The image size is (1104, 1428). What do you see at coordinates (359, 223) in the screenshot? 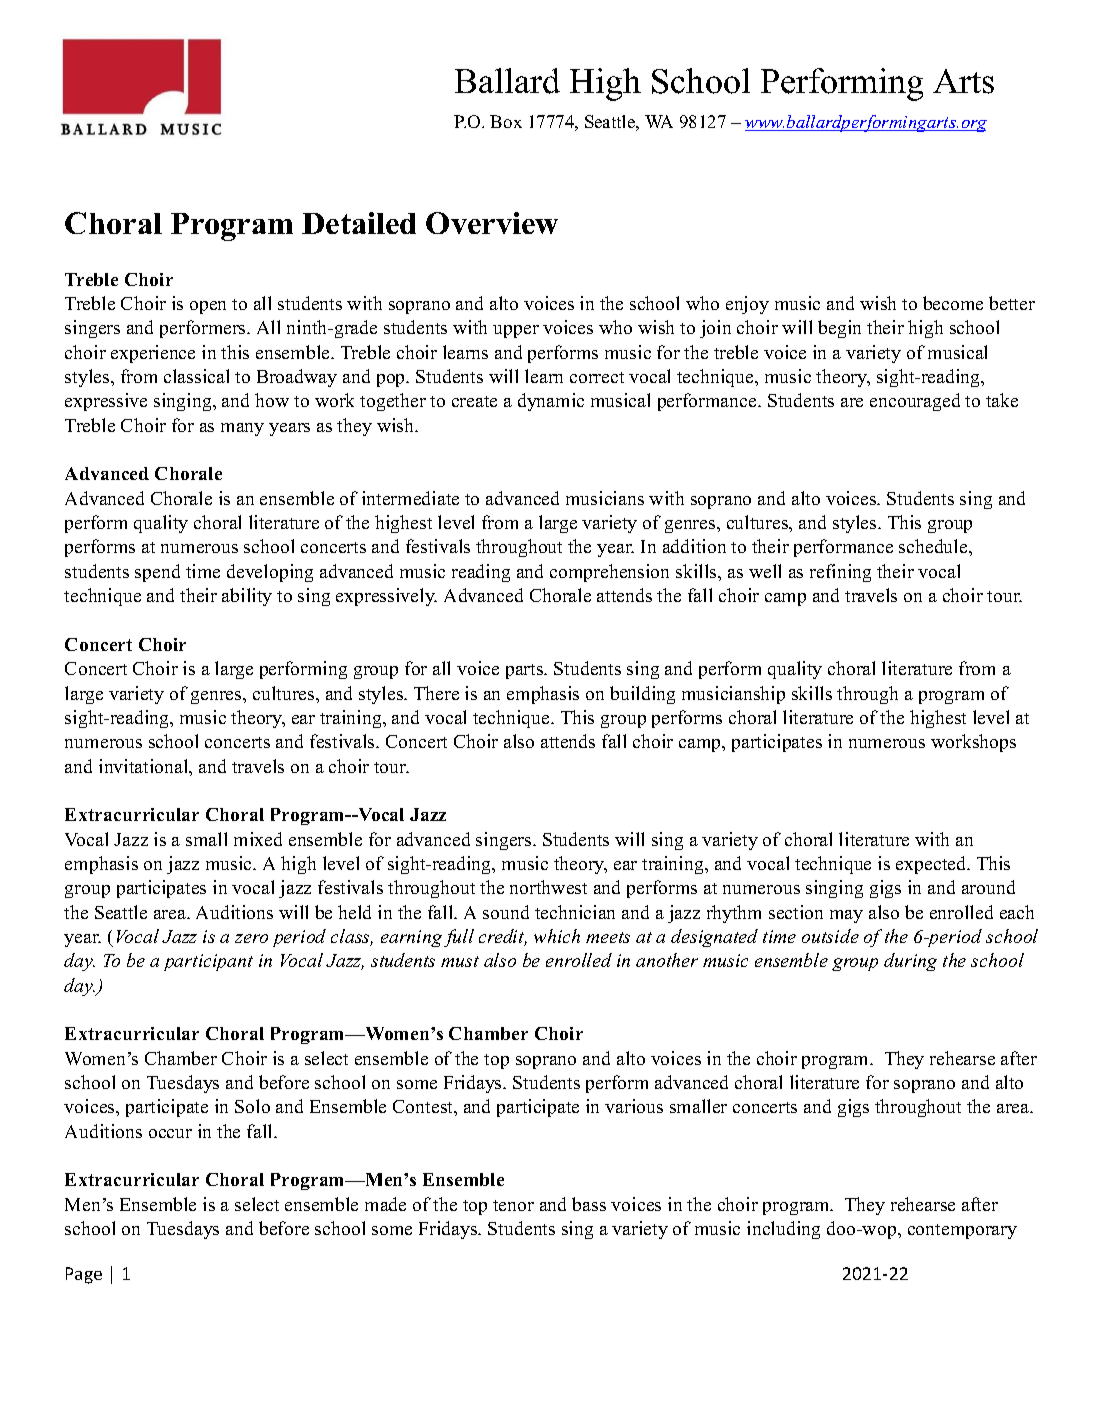
I see `Detailed` at bounding box center [359, 223].
